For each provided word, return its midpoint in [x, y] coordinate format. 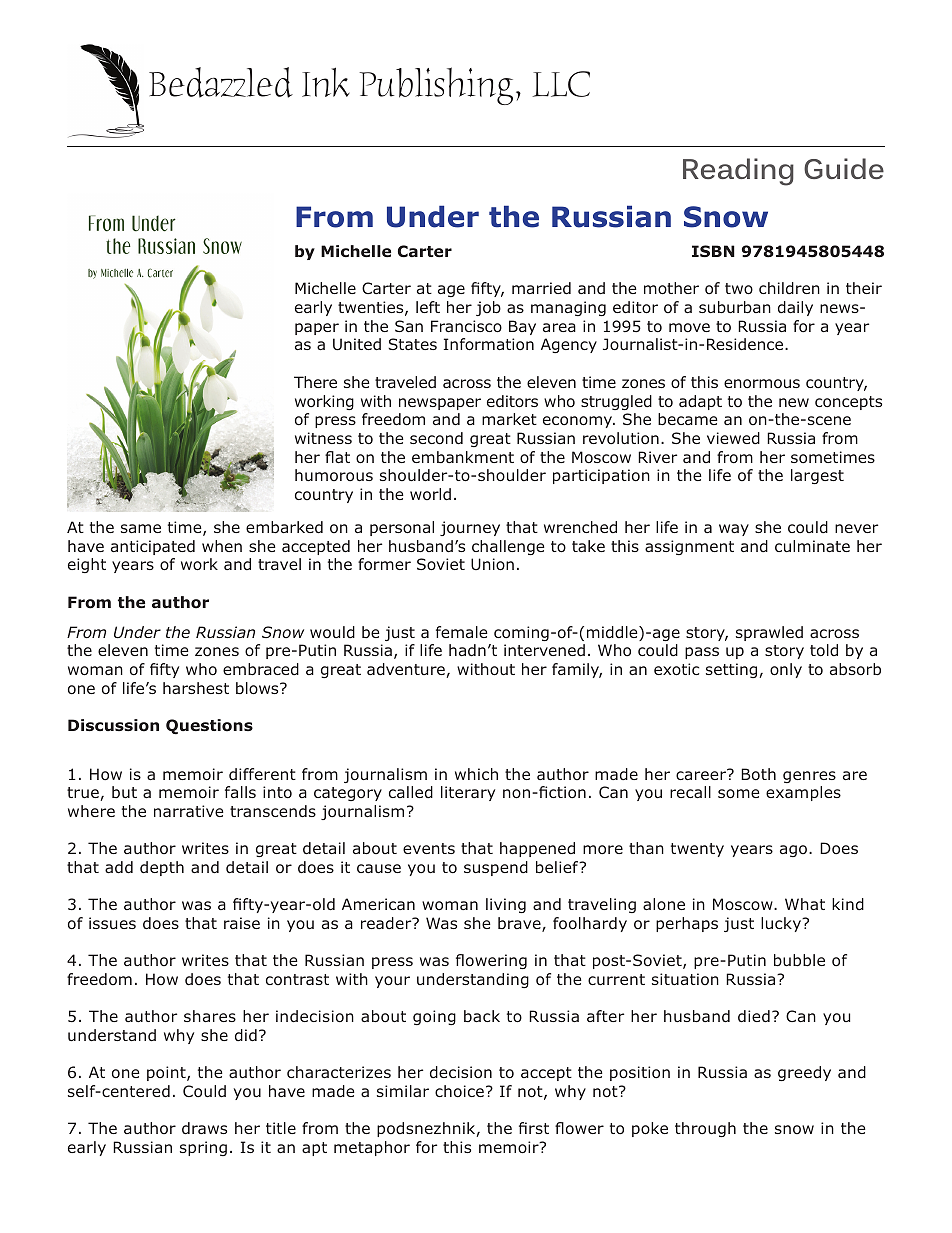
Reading [738, 172]
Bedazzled [221, 82]
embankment [463, 457]
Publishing [436, 86]
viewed [733, 438]
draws [204, 1128]
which [476, 774]
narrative [189, 811]
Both [758, 774]
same [141, 528]
